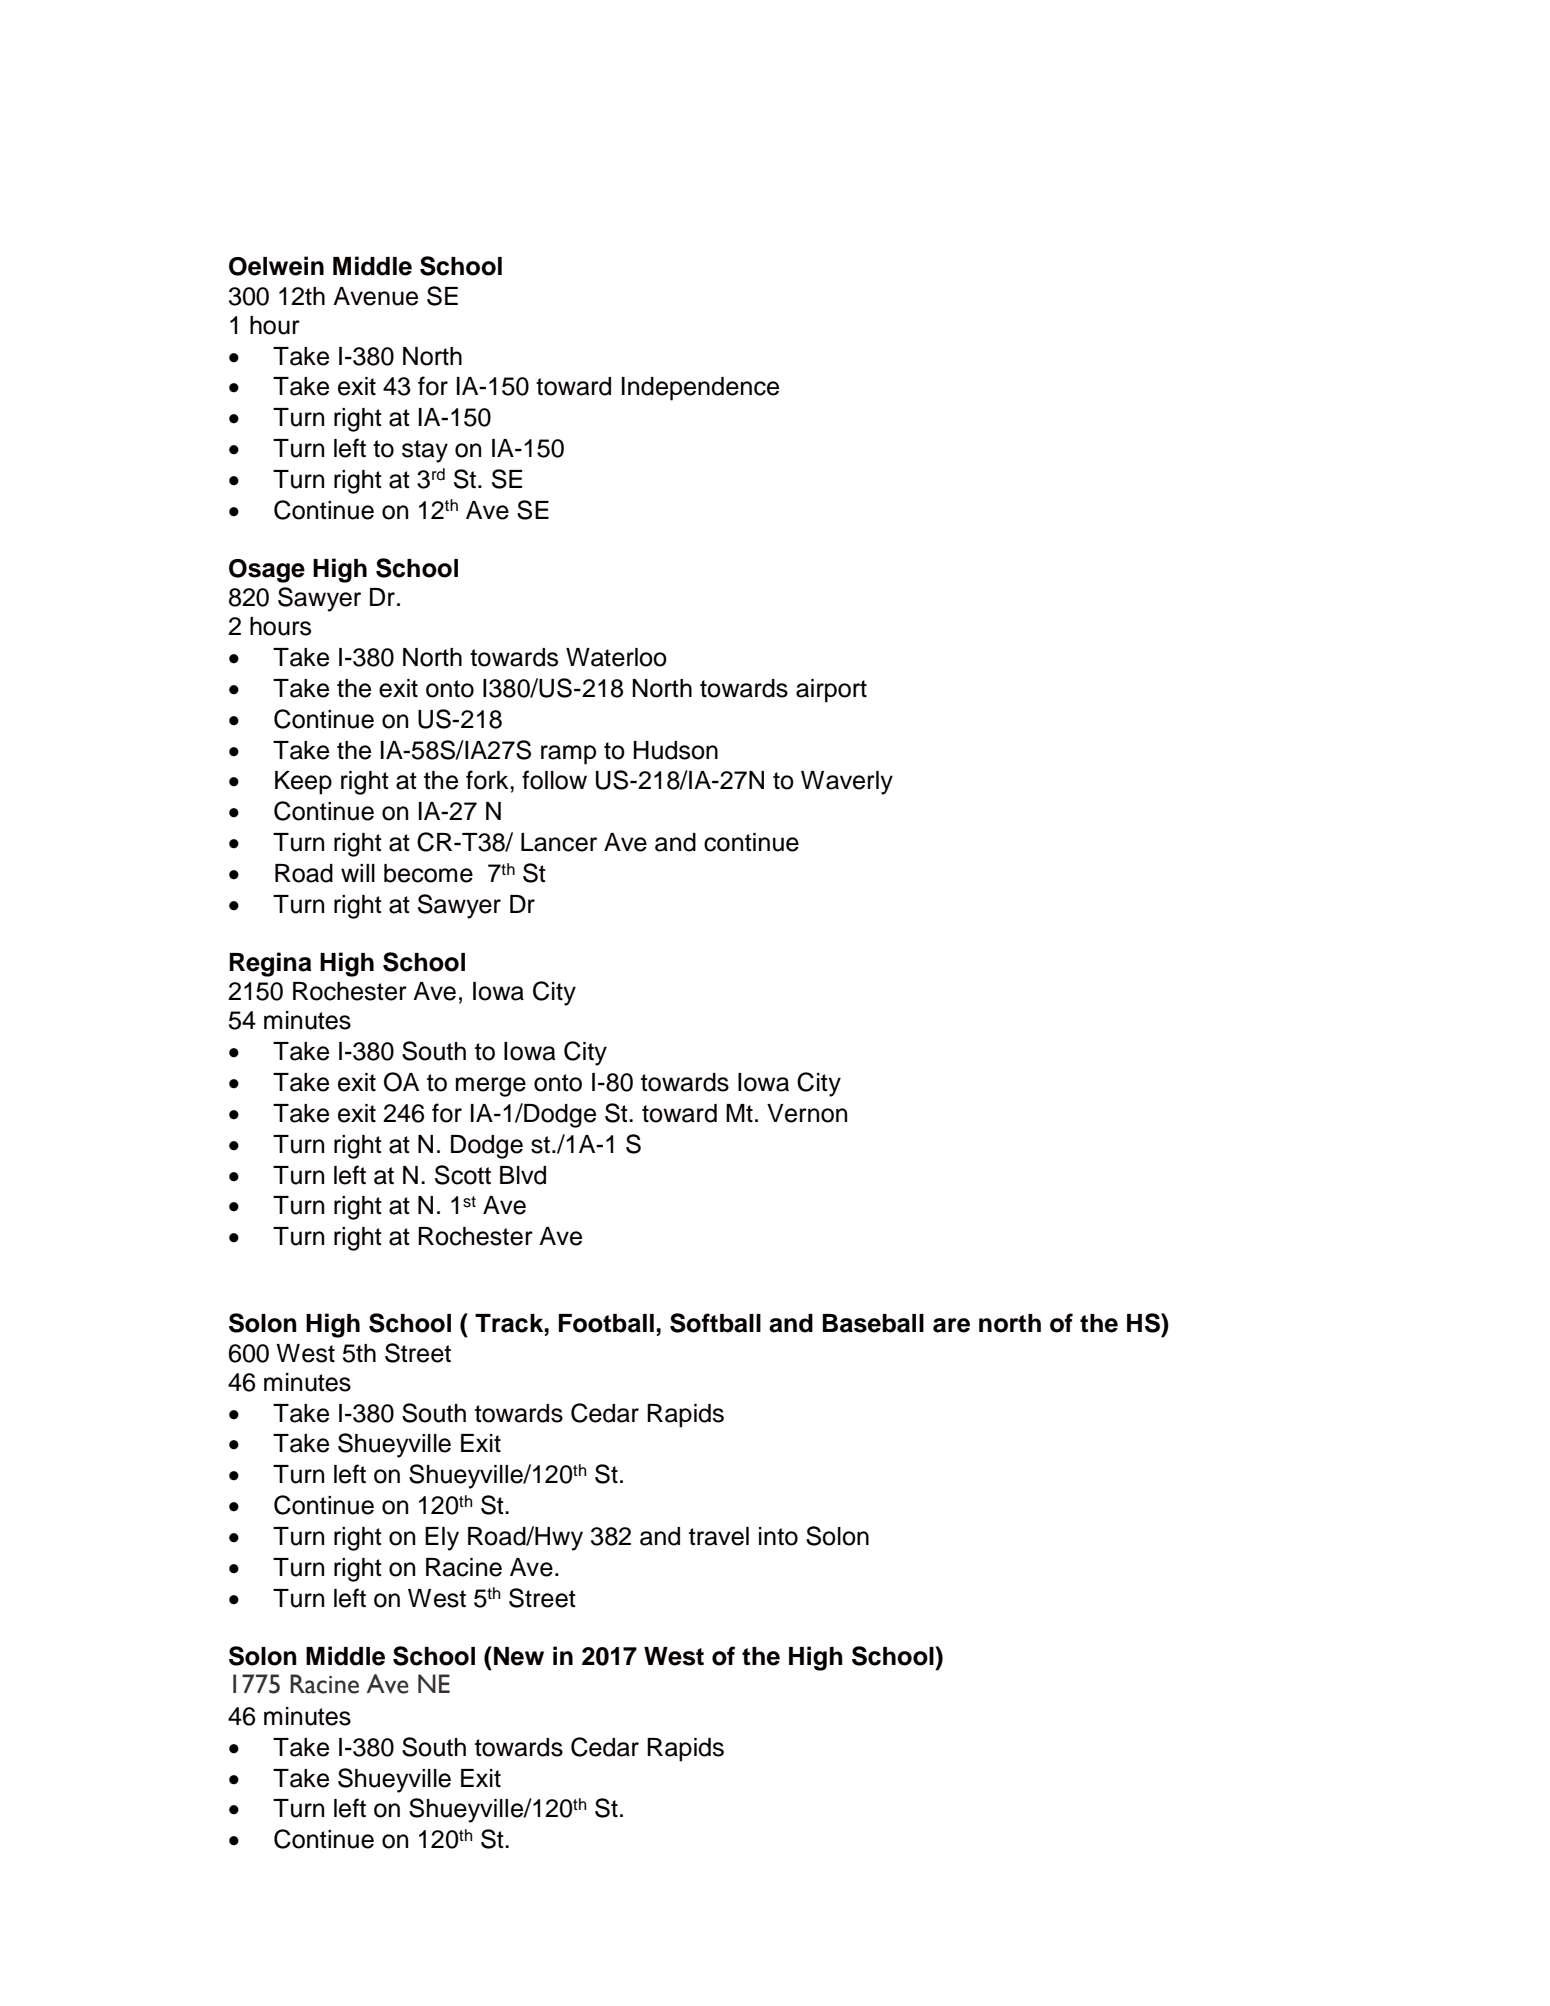 Image resolution: width=1550 pixels, height=2006 pixels. I want to click on Ely, so click(442, 1539).
